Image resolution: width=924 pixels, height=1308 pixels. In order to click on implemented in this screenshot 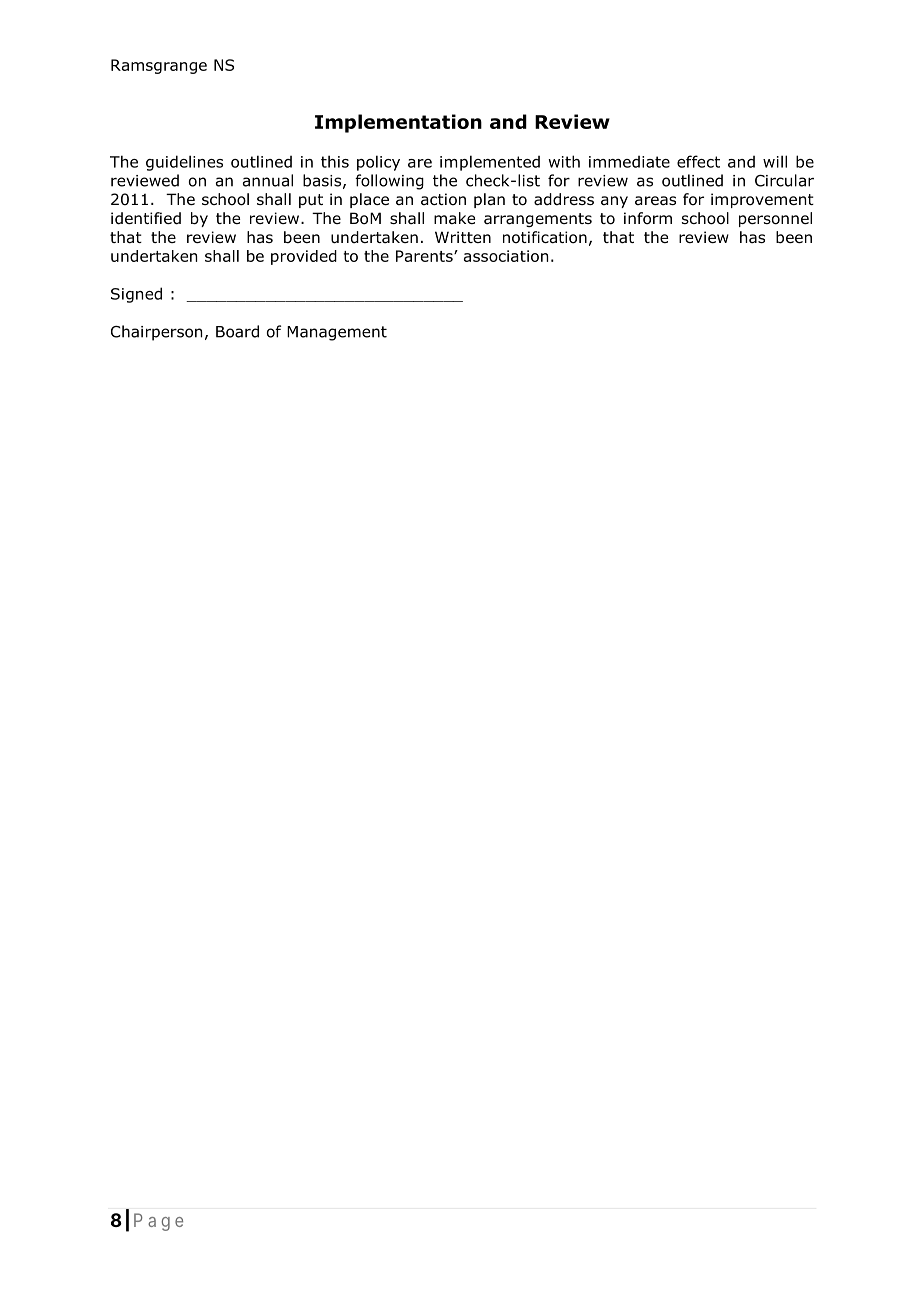, I will do `click(490, 163)`.
